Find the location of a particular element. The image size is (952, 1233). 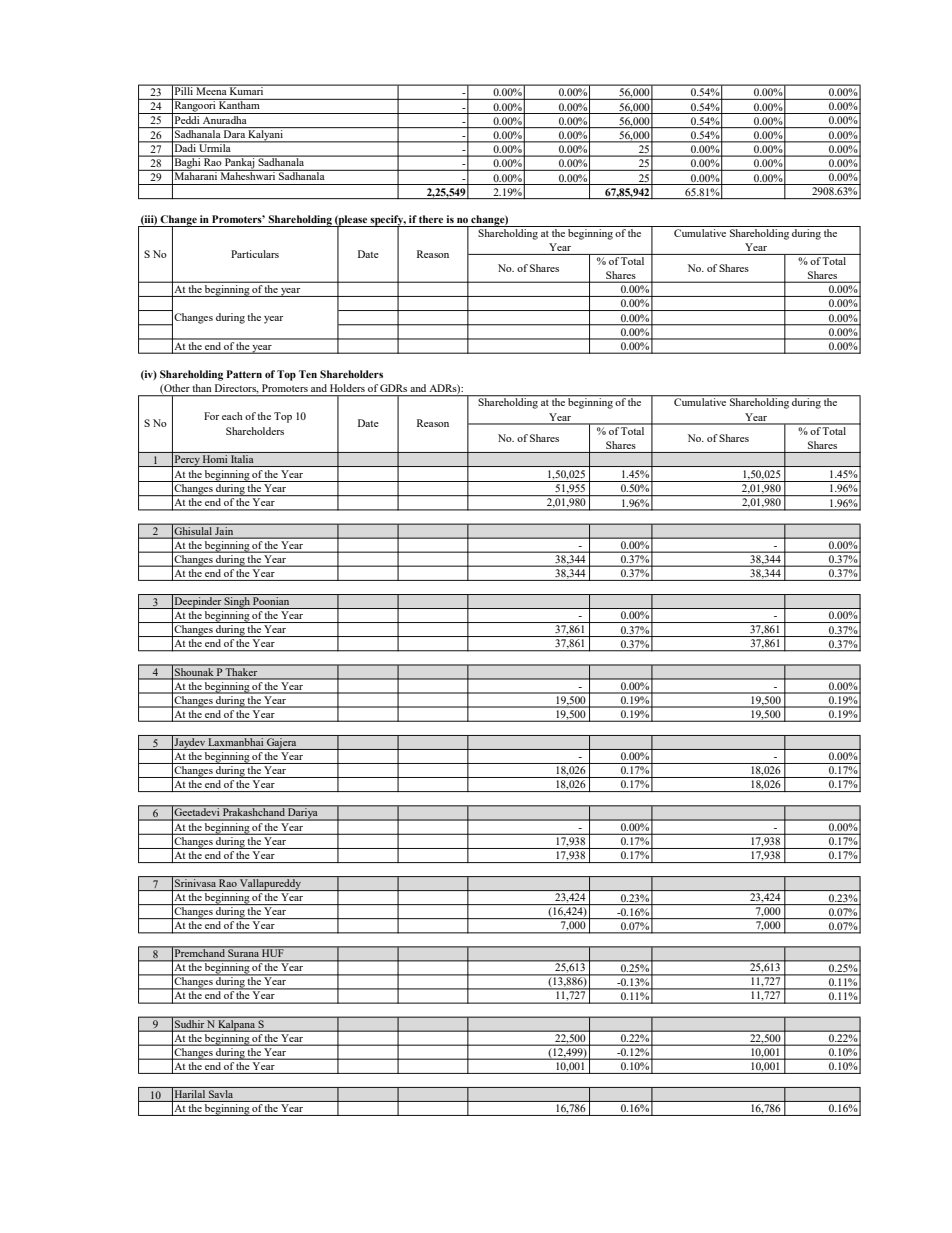

Ten is located at coordinates (308, 374).
